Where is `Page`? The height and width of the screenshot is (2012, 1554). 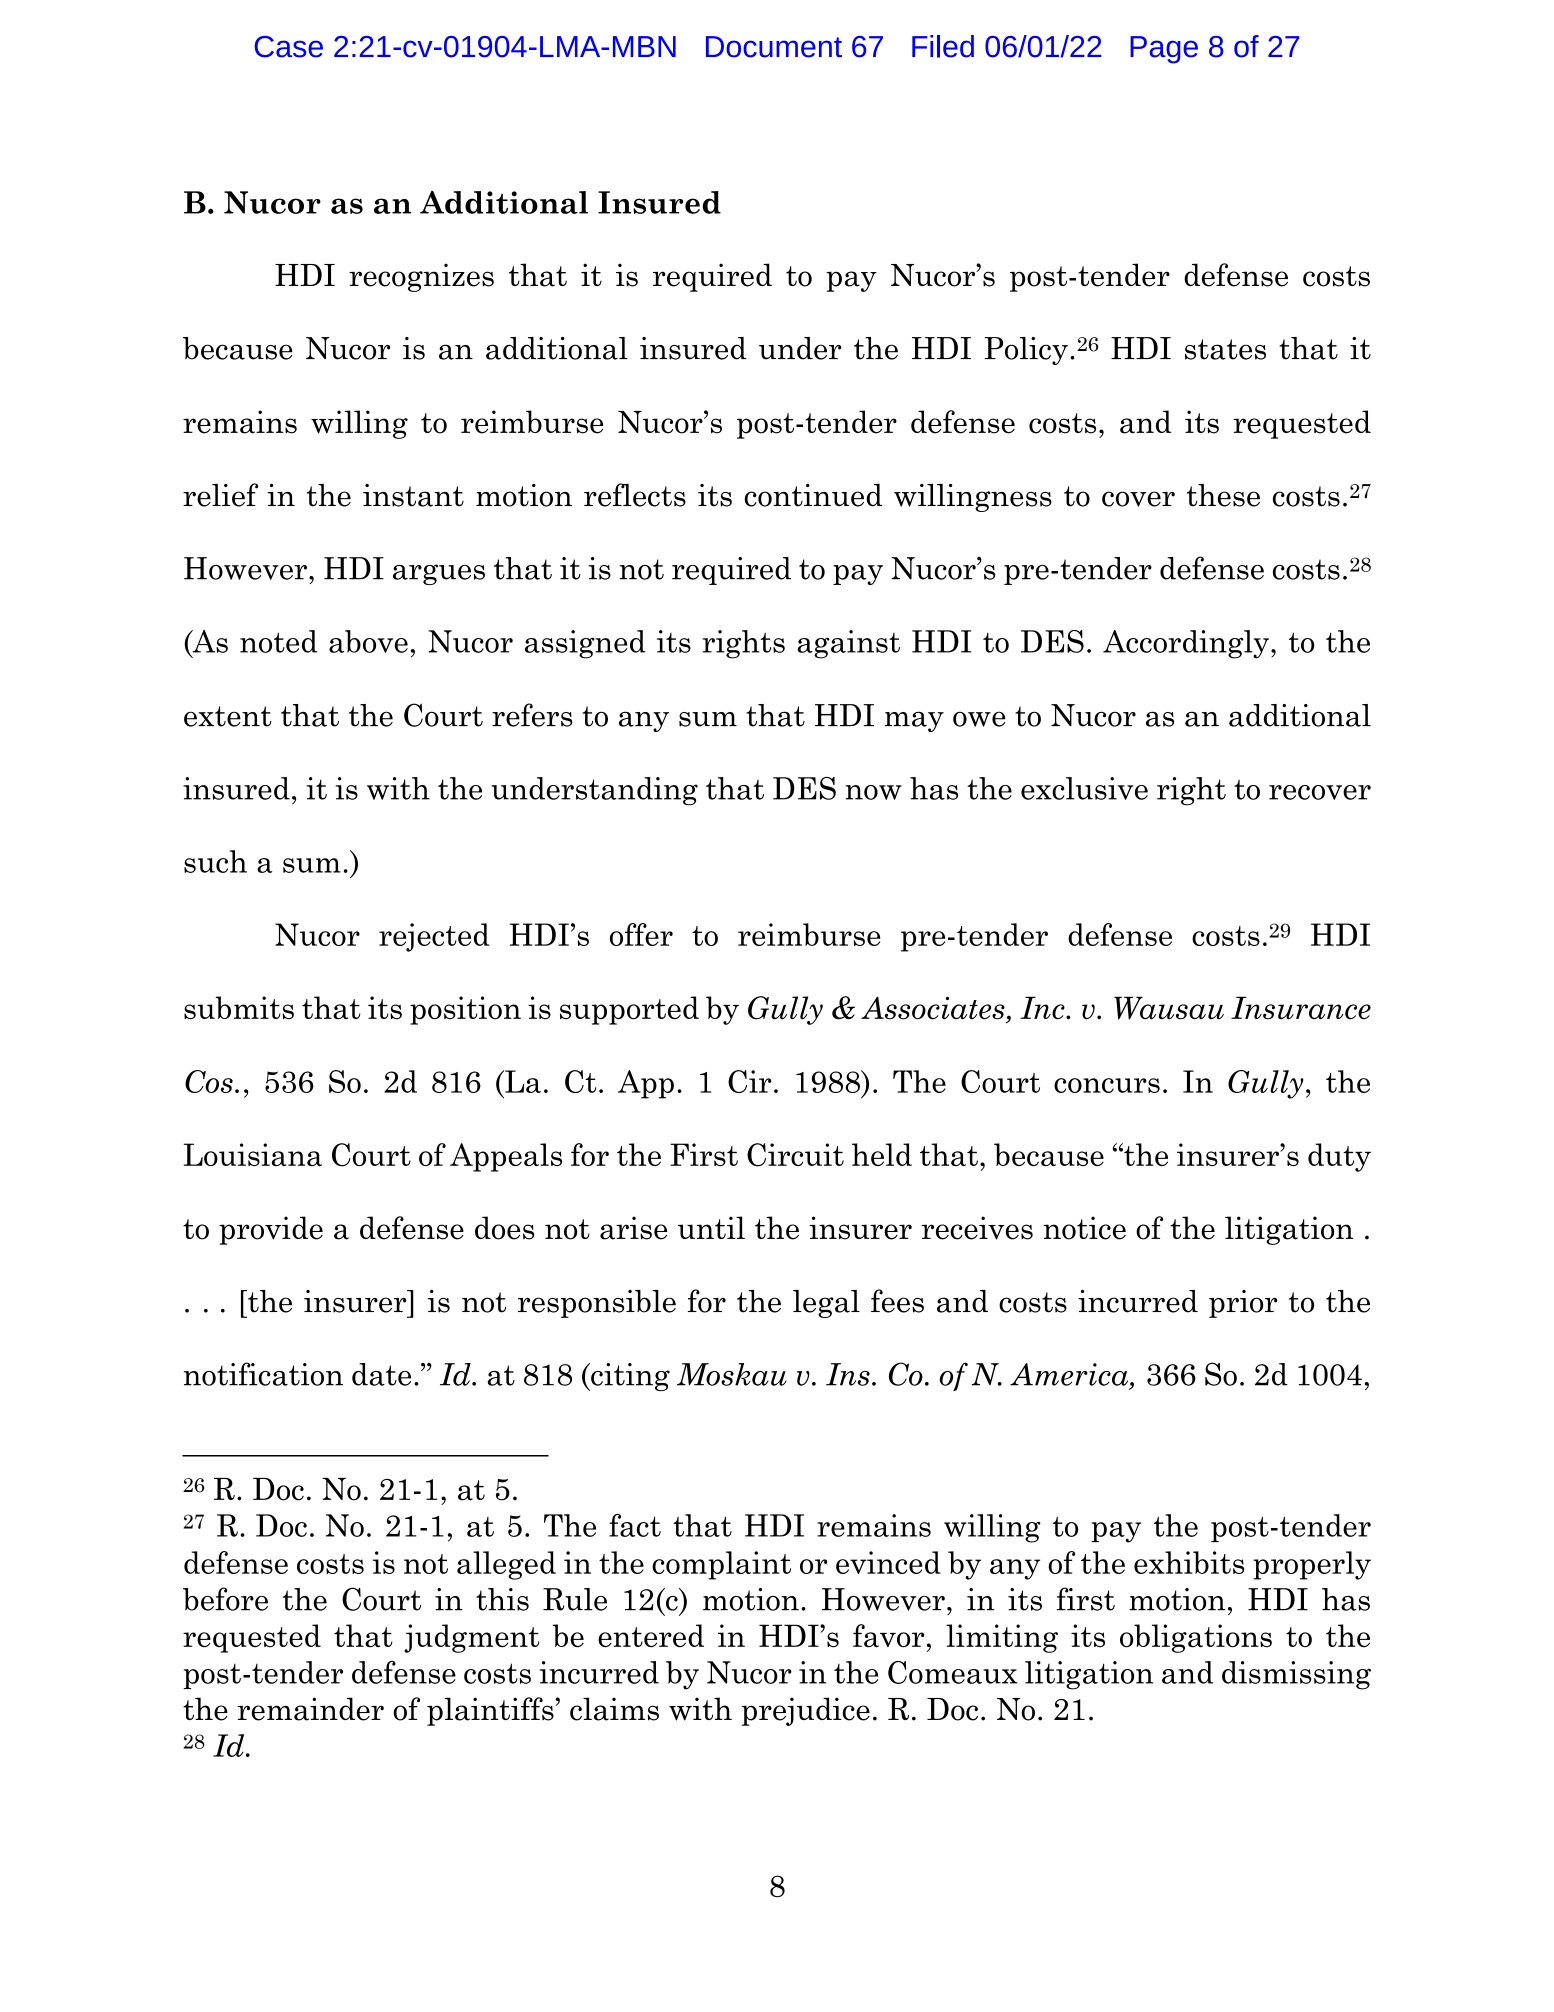
Page is located at coordinates (1164, 50).
